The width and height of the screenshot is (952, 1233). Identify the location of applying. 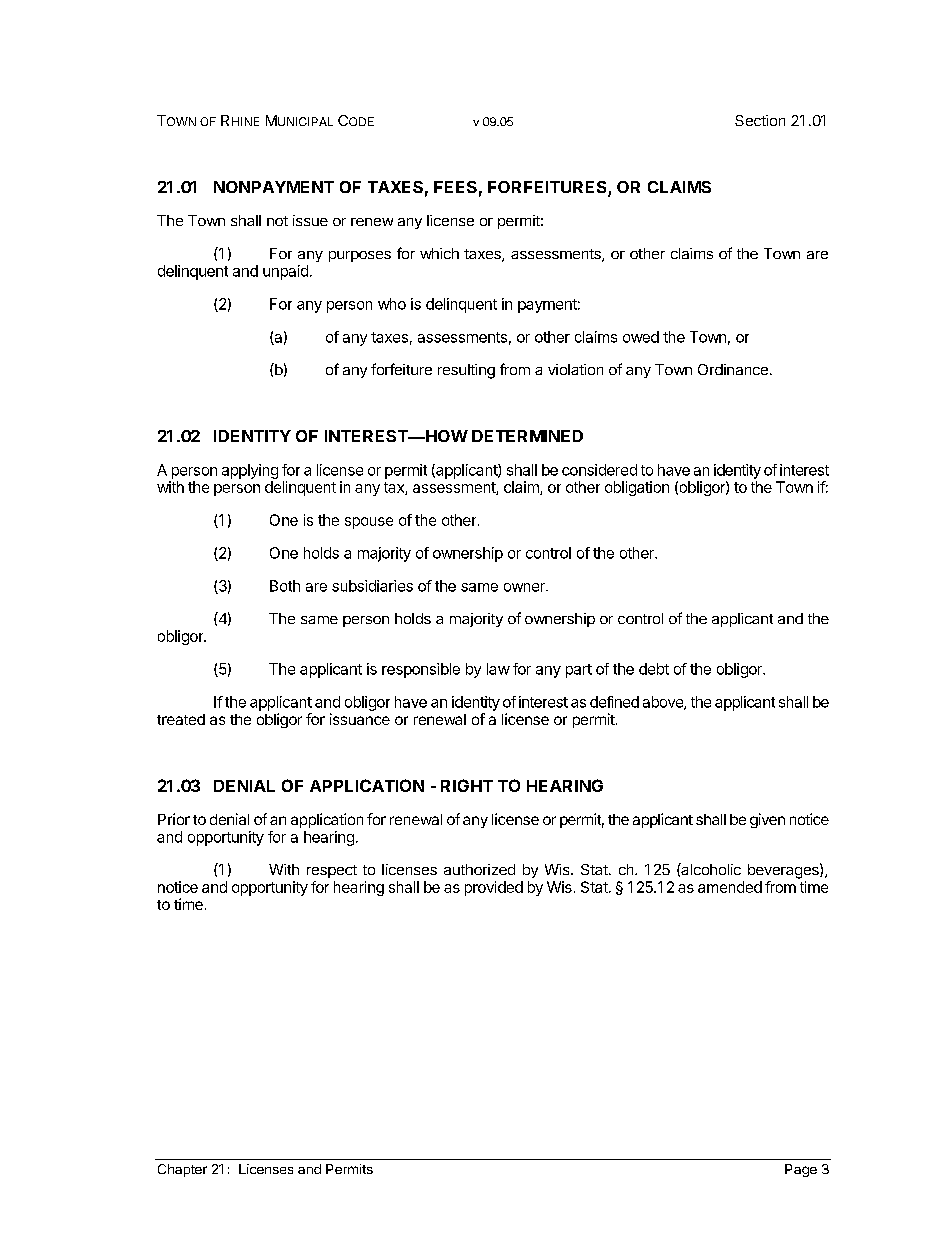
(250, 471).
